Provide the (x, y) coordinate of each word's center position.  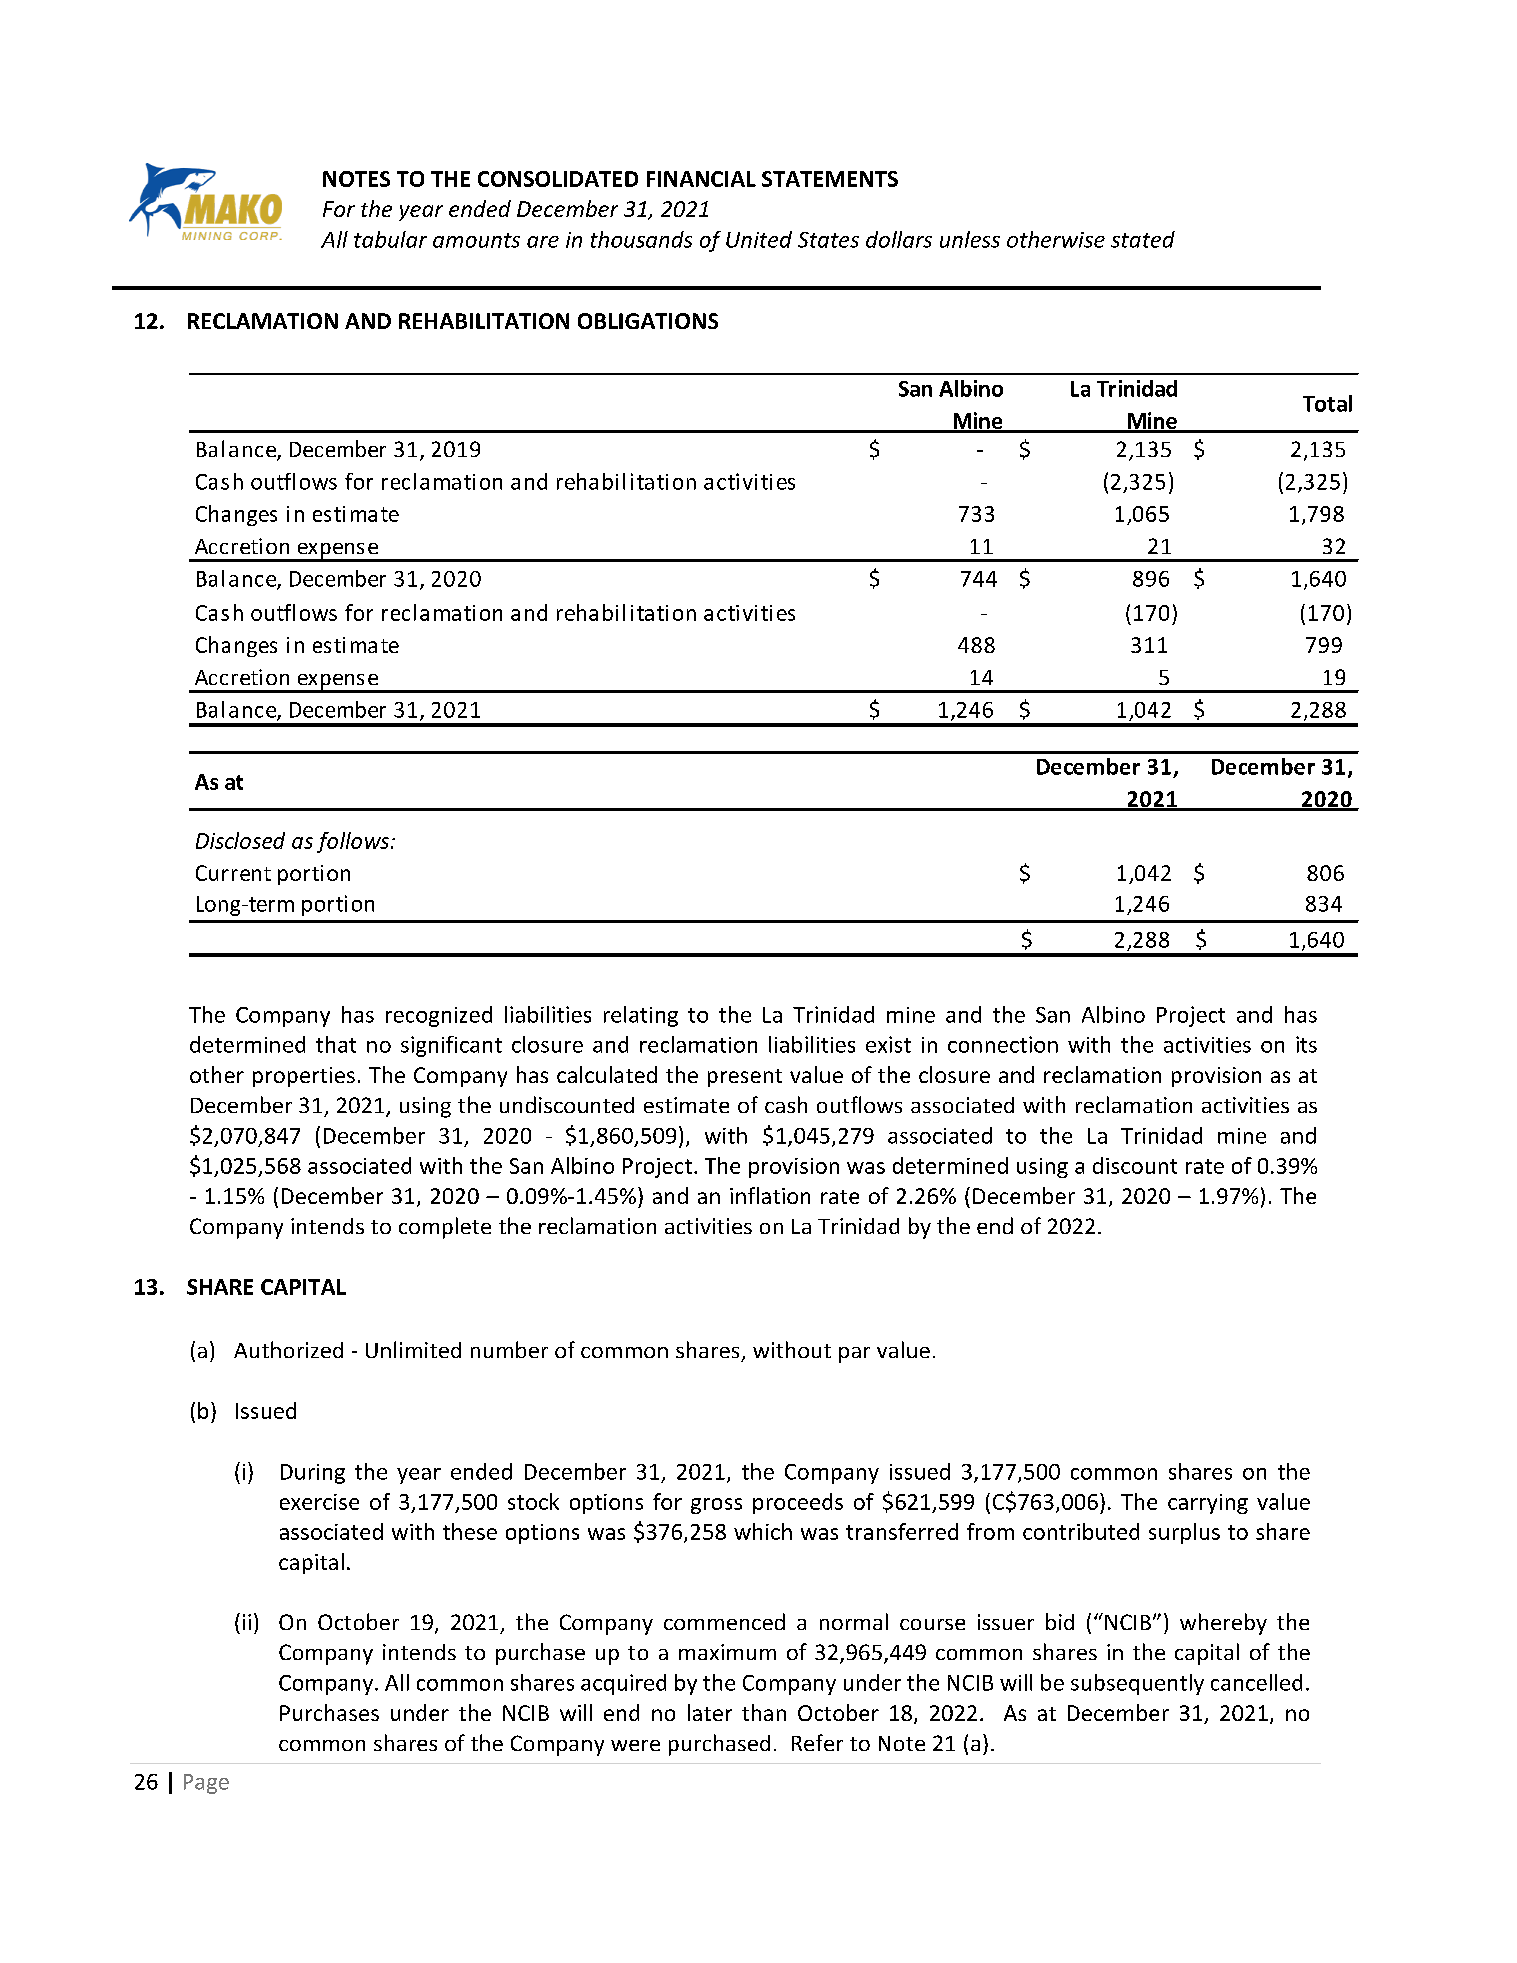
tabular (390, 239)
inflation (770, 1195)
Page (206, 1784)
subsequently (1137, 1684)
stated (1143, 239)
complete (445, 1228)
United (759, 239)
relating (641, 1016)
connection (1003, 1044)
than (764, 1712)
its (1306, 1044)
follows (354, 842)
